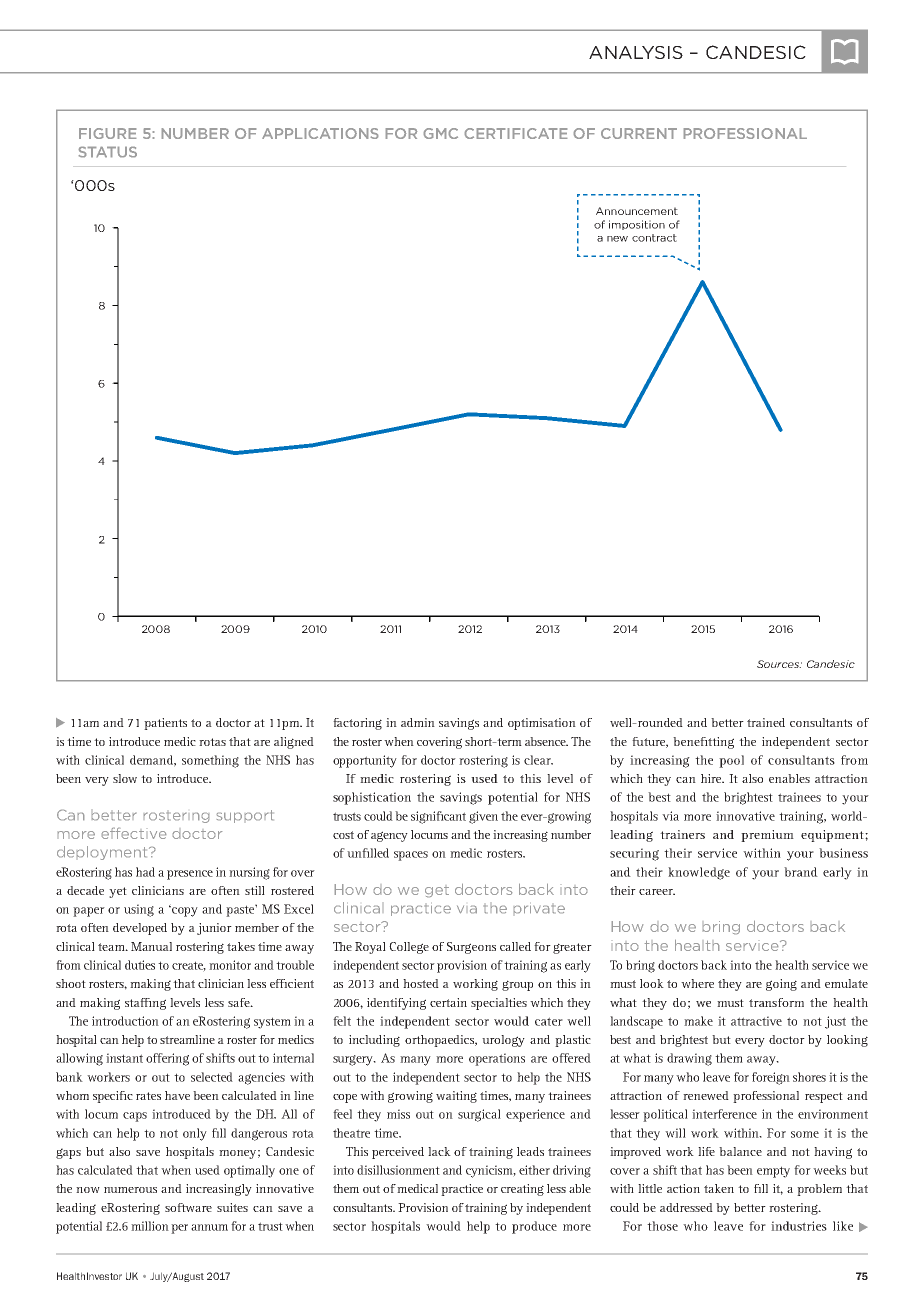  What do you see at coordinates (439, 1151) in the page?
I see `lack` at bounding box center [439, 1151].
